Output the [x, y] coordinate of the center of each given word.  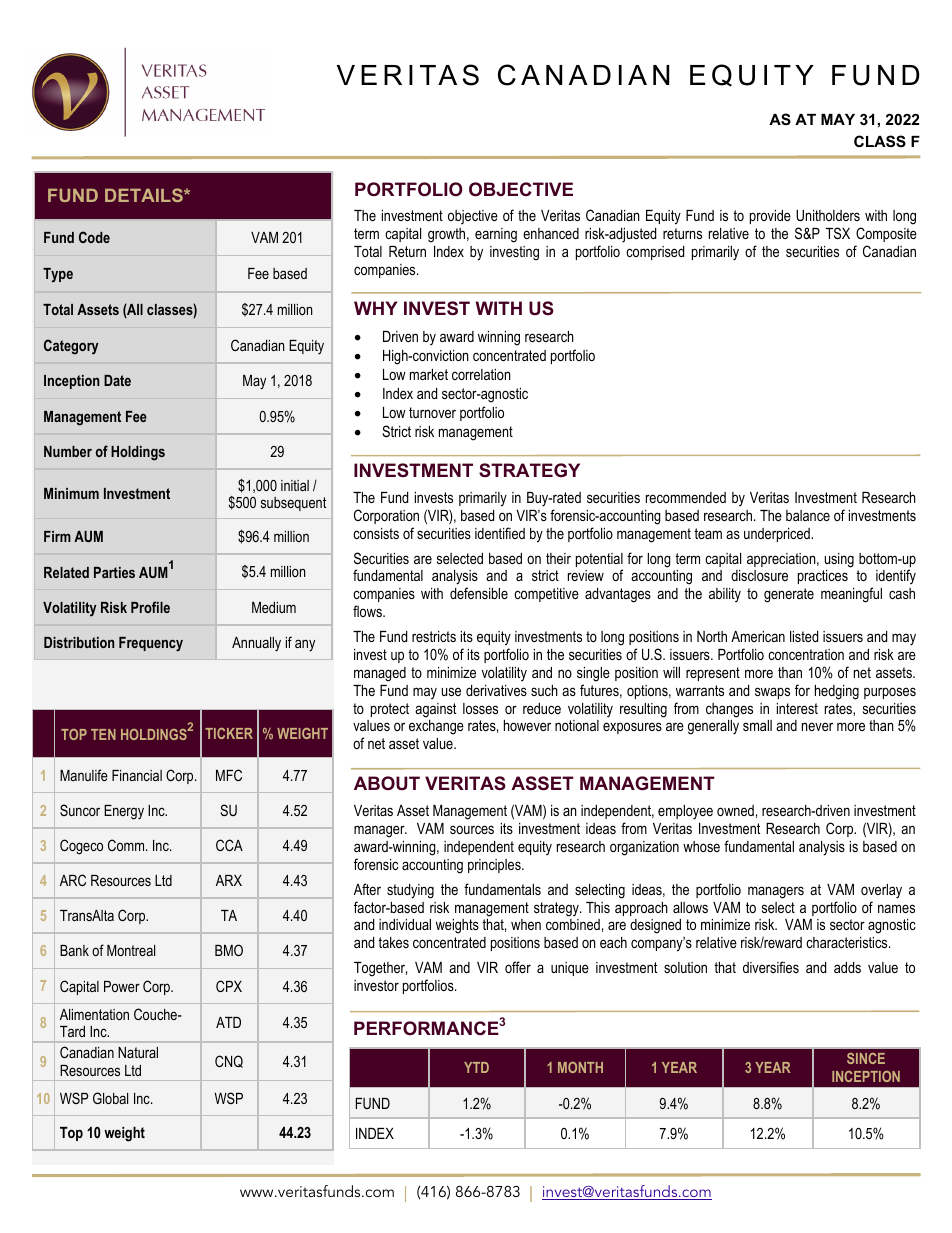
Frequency [151, 644]
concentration [806, 654]
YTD [476, 1067]
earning [496, 235]
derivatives [496, 690]
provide [770, 217]
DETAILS [145, 195]
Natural [138, 1052]
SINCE [866, 1058]
